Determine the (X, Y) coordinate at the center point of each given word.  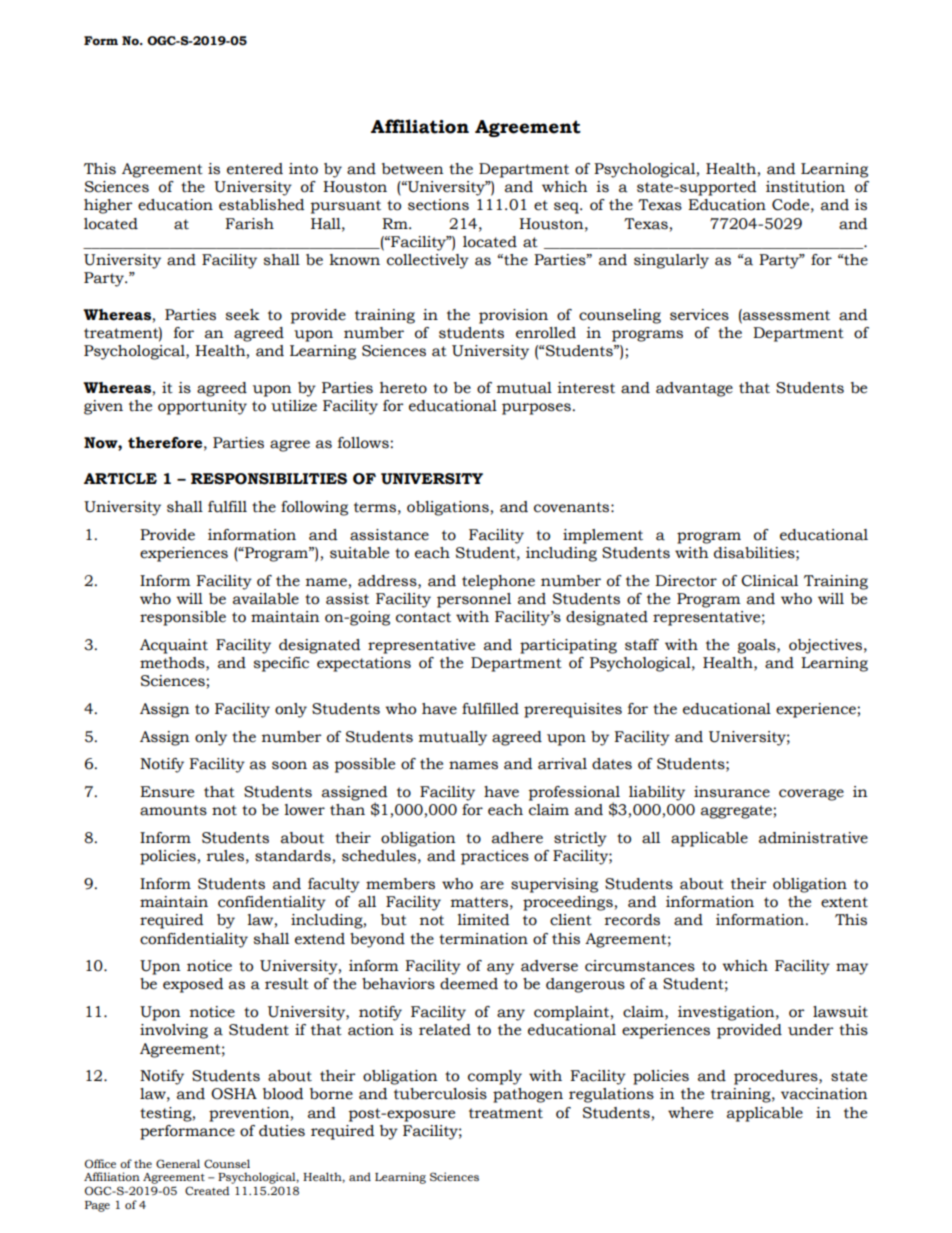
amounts (173, 810)
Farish (249, 224)
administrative (813, 838)
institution (805, 187)
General (178, 1163)
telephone (498, 582)
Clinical (769, 581)
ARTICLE (120, 479)
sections (438, 205)
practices (495, 857)
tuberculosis (440, 1094)
